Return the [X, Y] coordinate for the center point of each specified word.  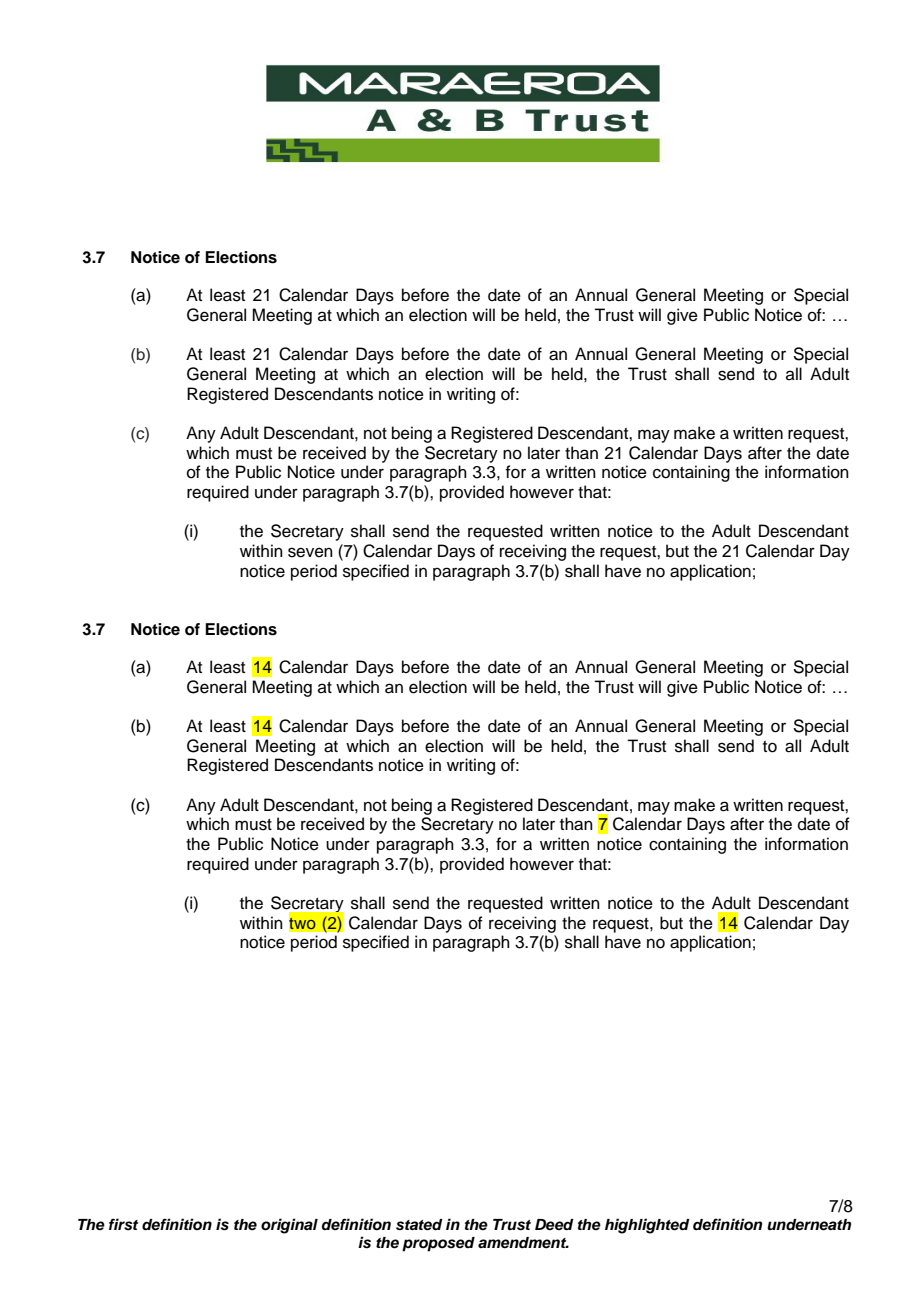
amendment [523, 1243]
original [289, 1226]
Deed [554, 1225]
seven [310, 552]
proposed [438, 1244]
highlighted [647, 1226]
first [123, 1224]
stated [419, 1225]
